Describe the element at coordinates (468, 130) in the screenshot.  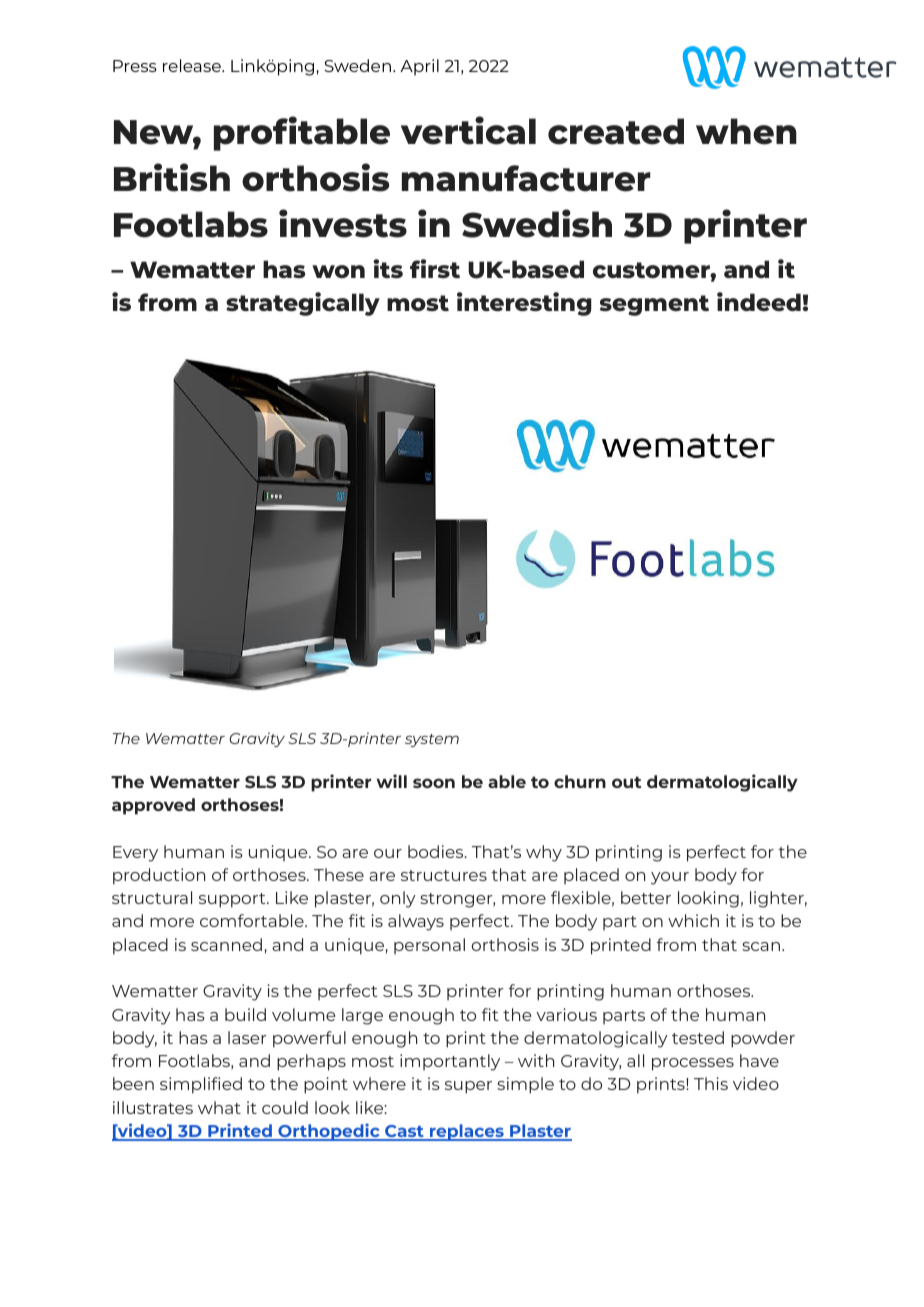
I see `vertical` at that location.
